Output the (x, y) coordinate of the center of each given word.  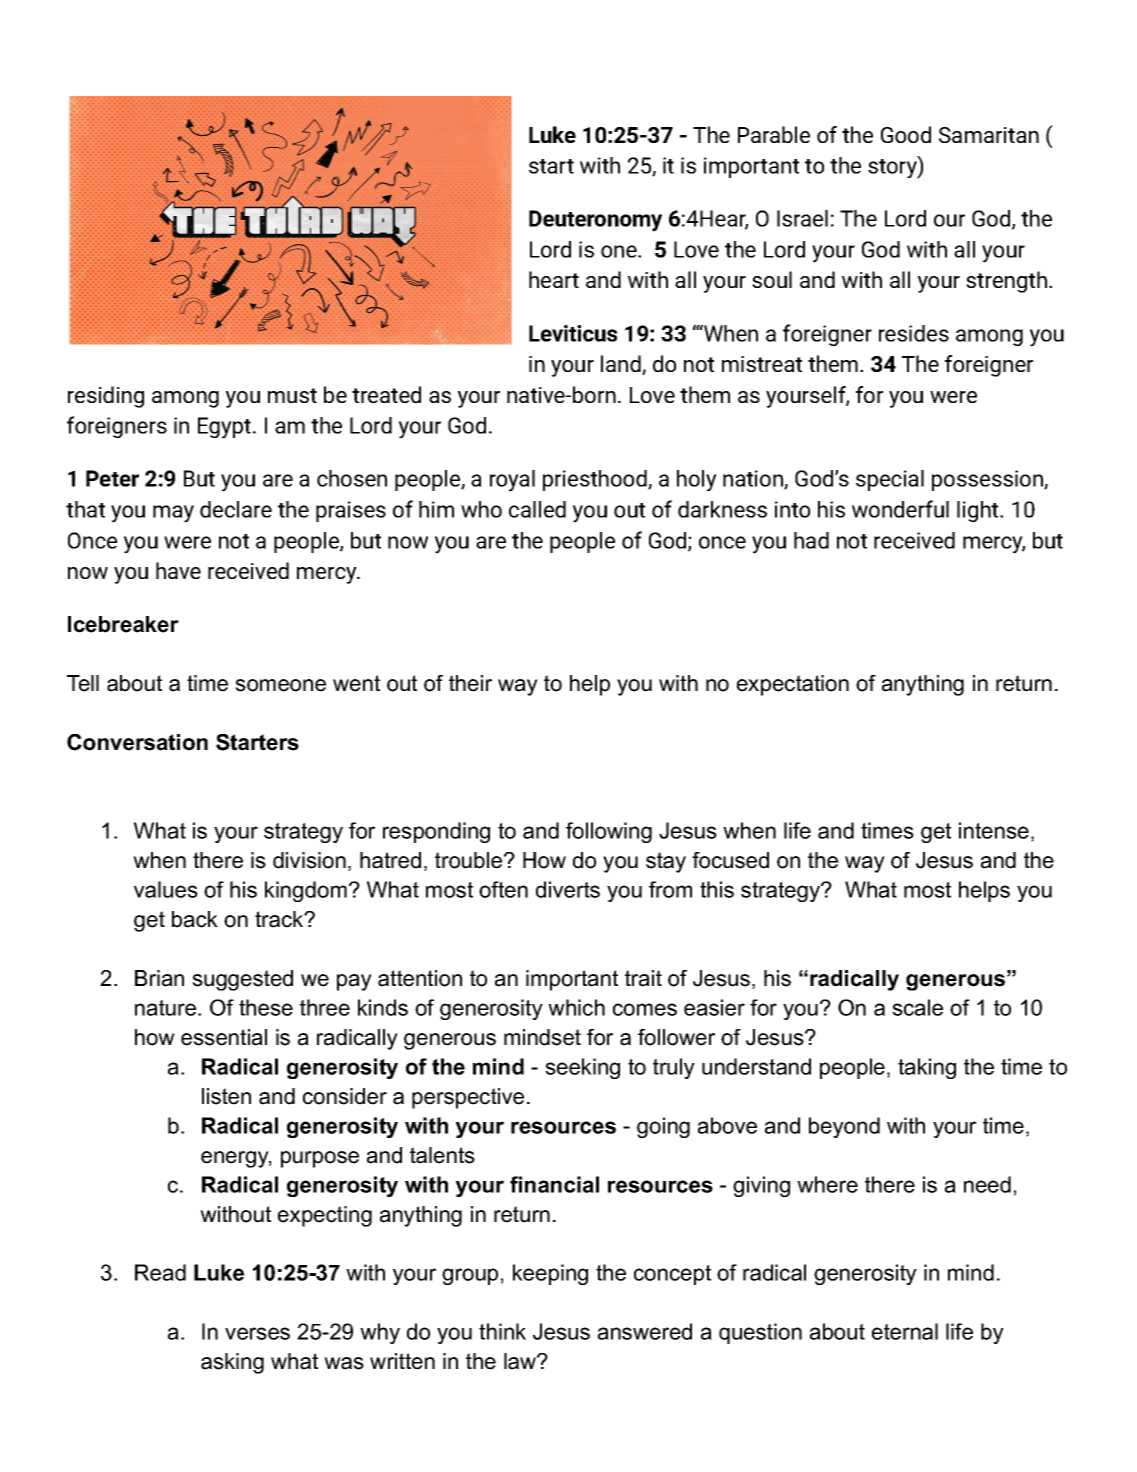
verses (257, 1333)
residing (106, 397)
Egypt (224, 428)
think (502, 1331)
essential (224, 1037)
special (890, 480)
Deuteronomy (595, 221)
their (470, 683)
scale (917, 1007)
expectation (793, 685)
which (576, 1007)
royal (512, 481)
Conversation (137, 742)
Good (906, 134)
